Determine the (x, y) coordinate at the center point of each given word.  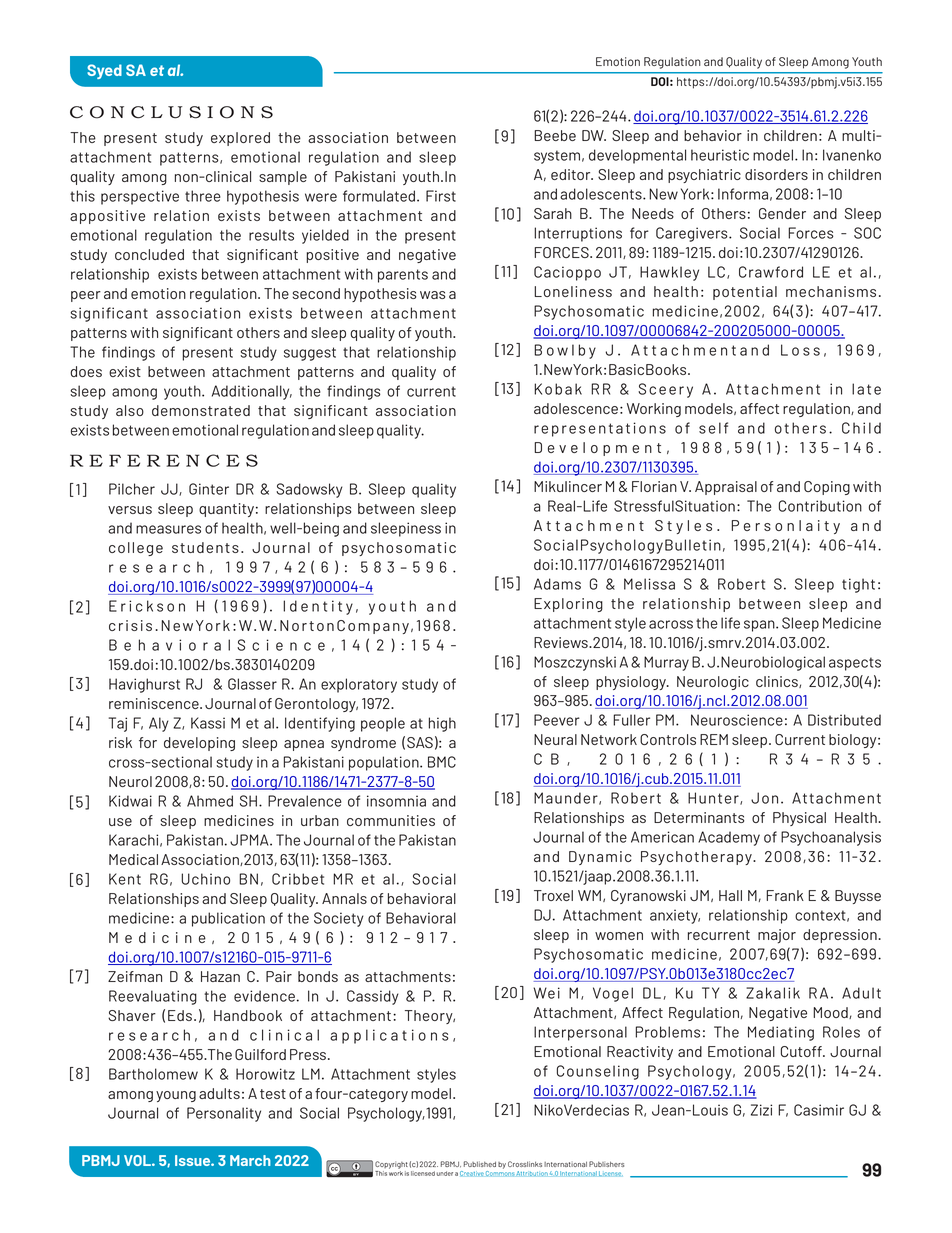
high (442, 724)
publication (228, 919)
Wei (546, 993)
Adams (557, 584)
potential (745, 293)
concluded (149, 254)
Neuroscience (737, 720)
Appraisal (726, 488)
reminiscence (155, 703)
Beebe (555, 135)
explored (240, 139)
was (432, 295)
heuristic (720, 155)
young (176, 1096)
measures (168, 529)
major (777, 936)
